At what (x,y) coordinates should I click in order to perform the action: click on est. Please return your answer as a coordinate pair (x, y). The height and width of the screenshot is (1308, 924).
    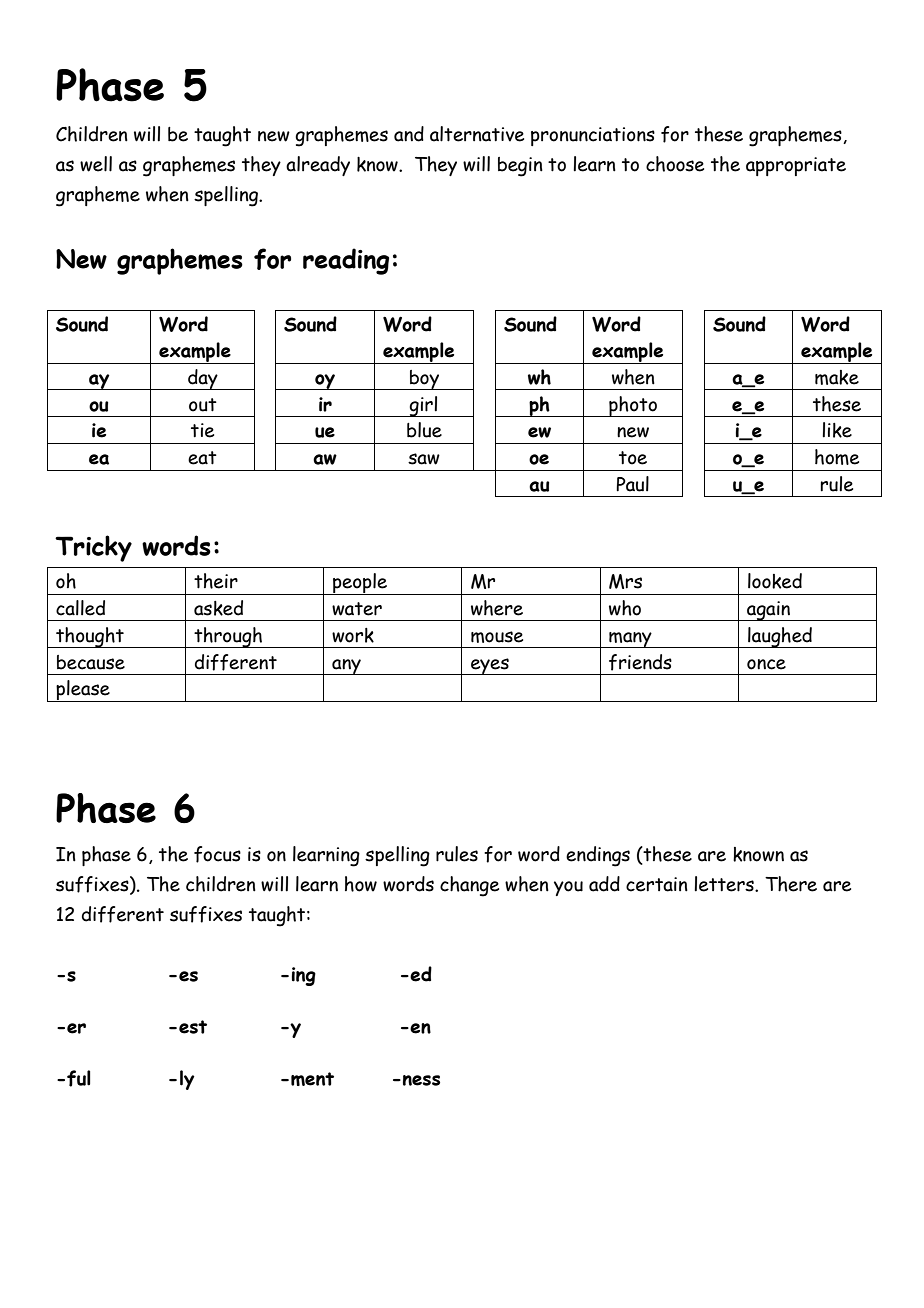
    Looking at the image, I should click on (193, 1027).
